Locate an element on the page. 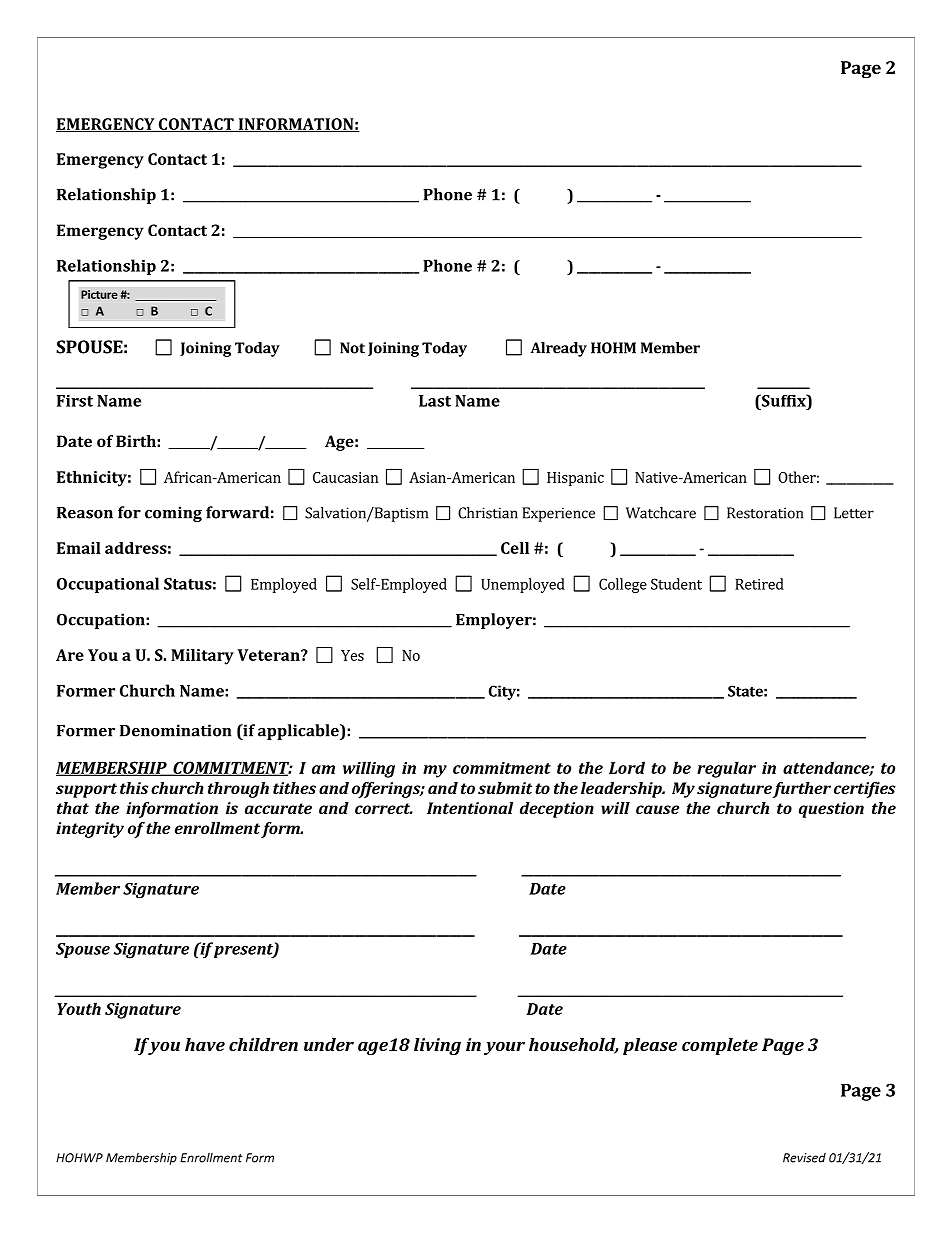 This image has width=952, height=1233. Already is located at coordinates (558, 349).
